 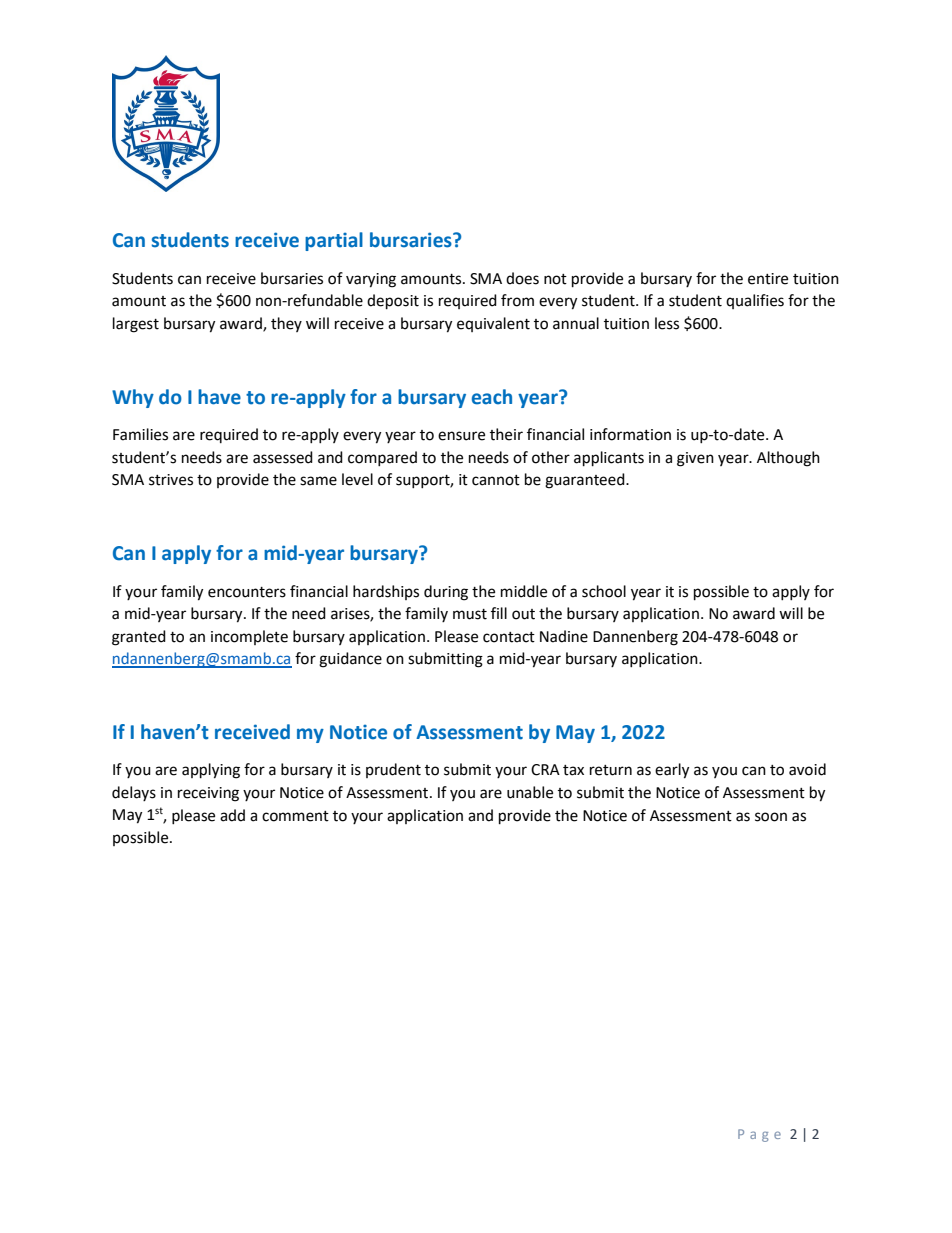 I want to click on ensure, so click(x=461, y=436).
